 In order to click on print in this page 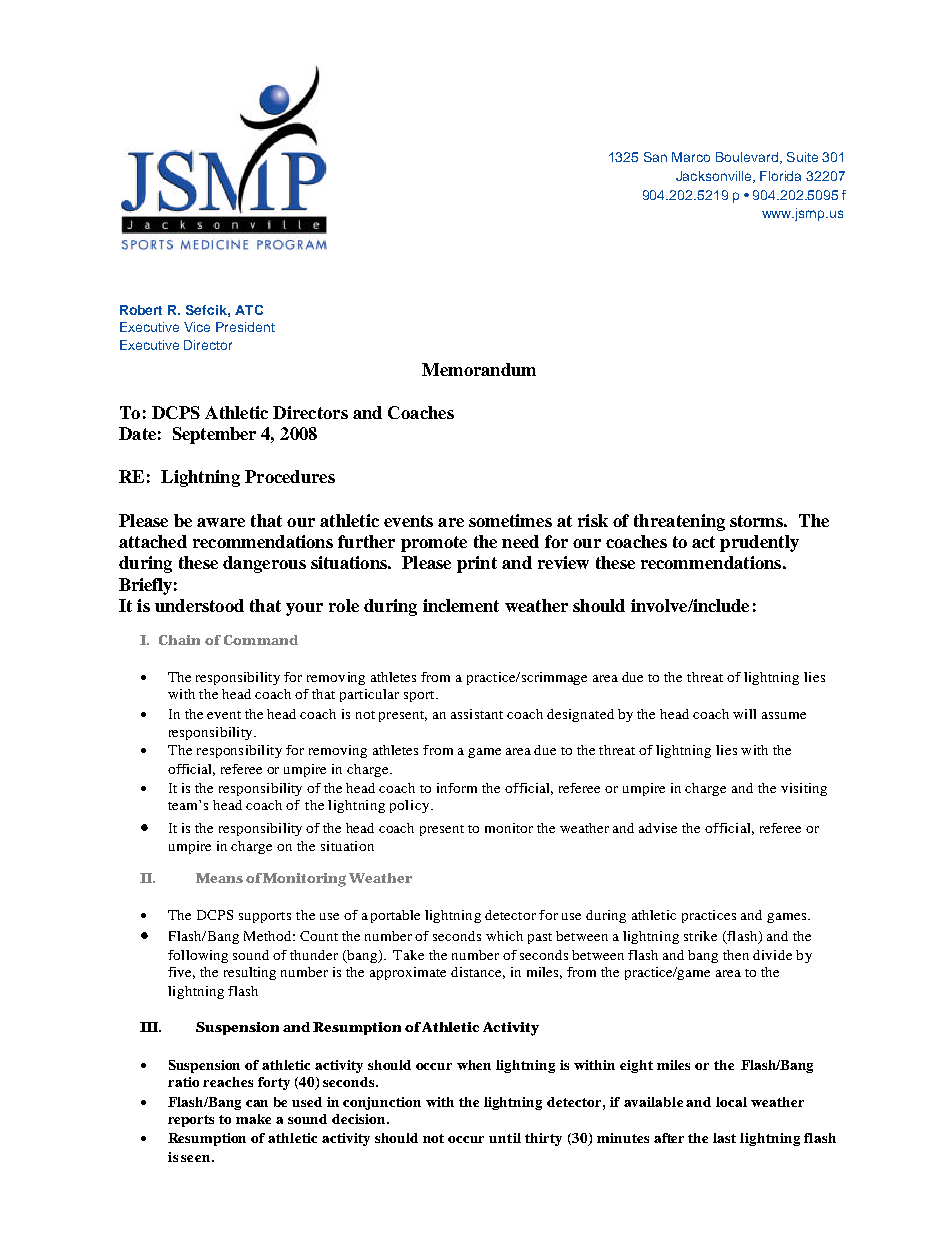, I will do `click(477, 564)`.
